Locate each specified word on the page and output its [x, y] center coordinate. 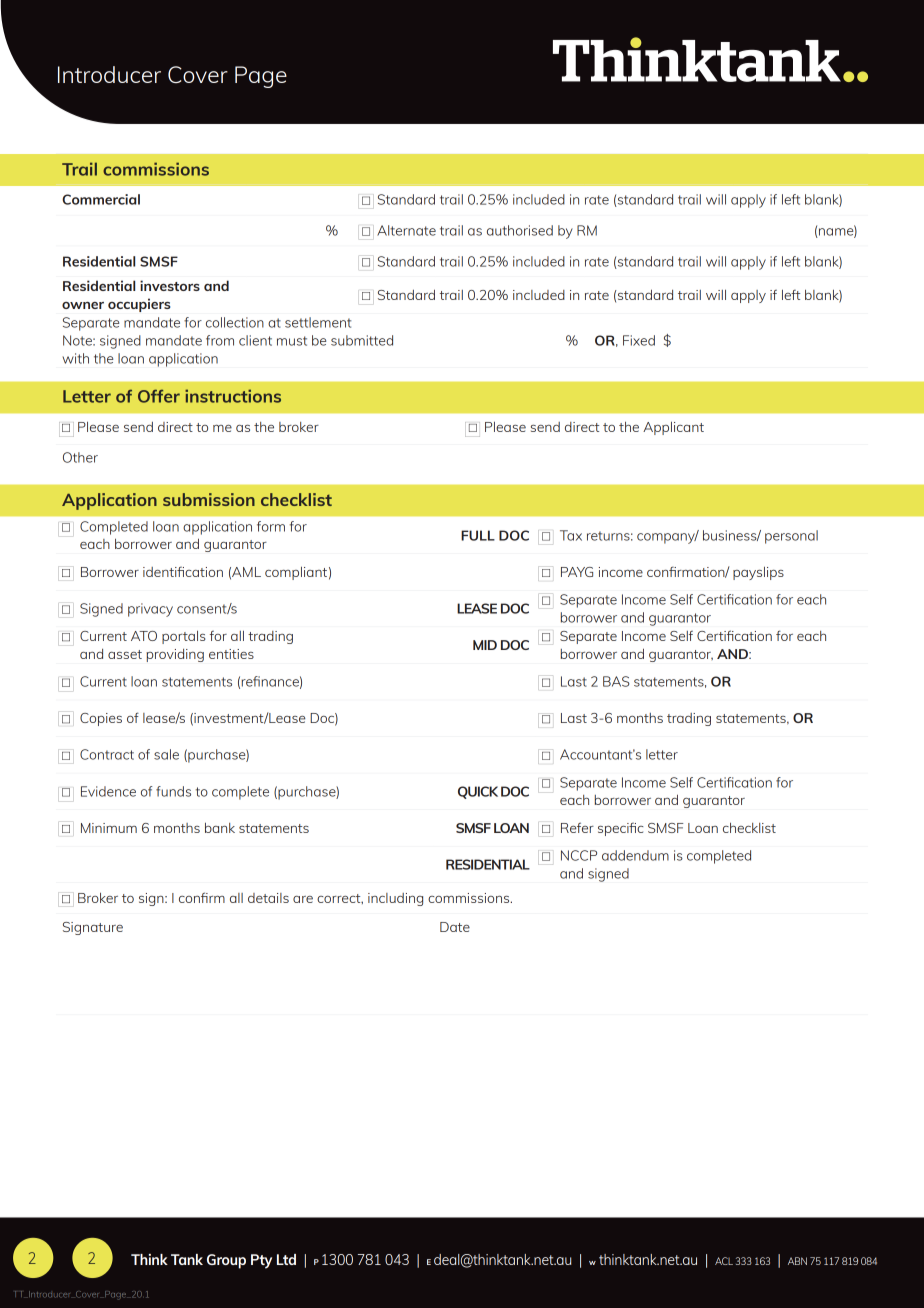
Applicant [673, 428]
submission [209, 499]
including [395, 899]
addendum [635, 855]
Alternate [406, 230]
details [268, 898]
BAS [616, 681]
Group [226, 1261]
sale [166, 754]
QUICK [478, 792]
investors [170, 285]
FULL [478, 535]
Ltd [286, 1259]
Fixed [639, 340]
